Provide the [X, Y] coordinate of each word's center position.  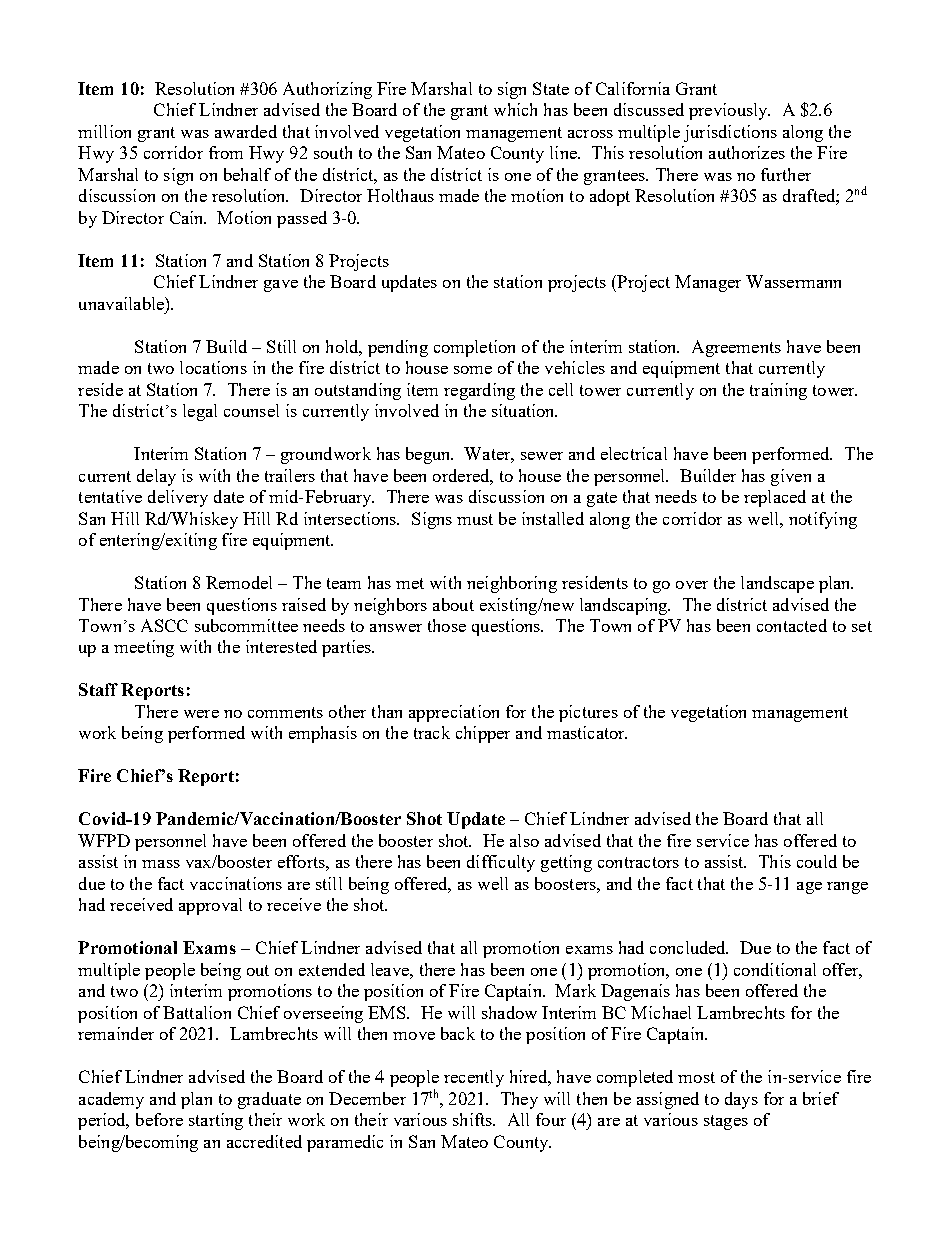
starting [216, 1121]
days [741, 1100]
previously [729, 111]
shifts [473, 1119]
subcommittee [246, 625]
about [453, 604]
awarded [246, 131]
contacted [792, 625]
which [515, 109]
